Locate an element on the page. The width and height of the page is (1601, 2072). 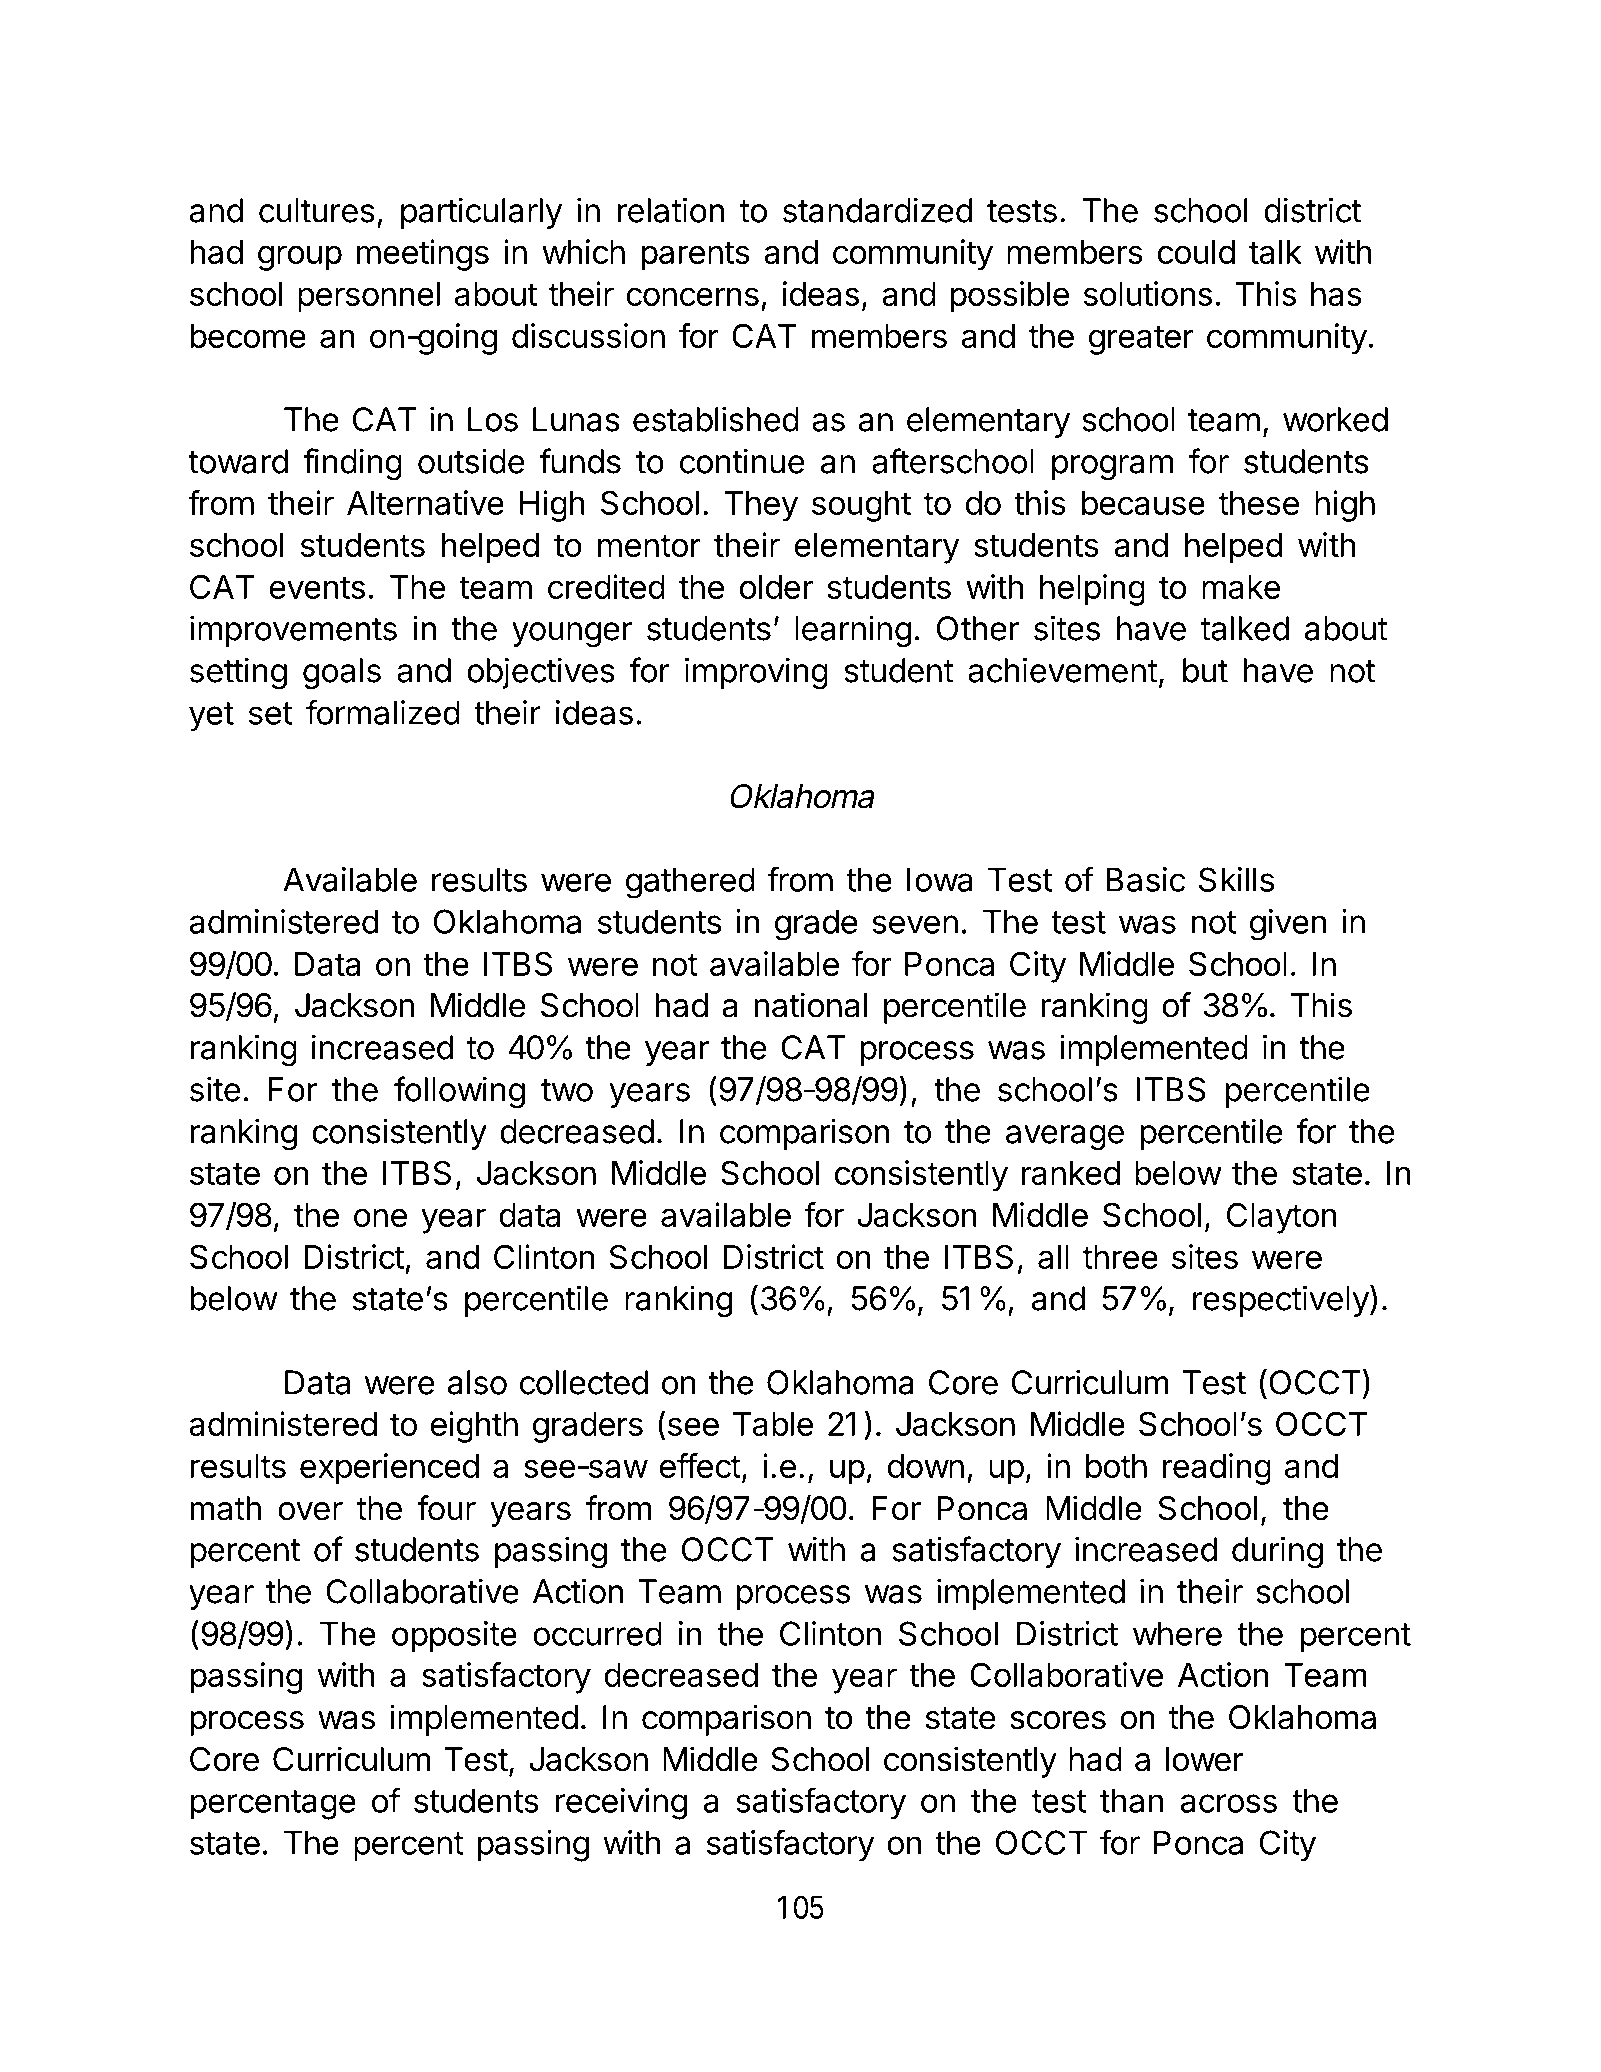
parents is located at coordinates (695, 256).
